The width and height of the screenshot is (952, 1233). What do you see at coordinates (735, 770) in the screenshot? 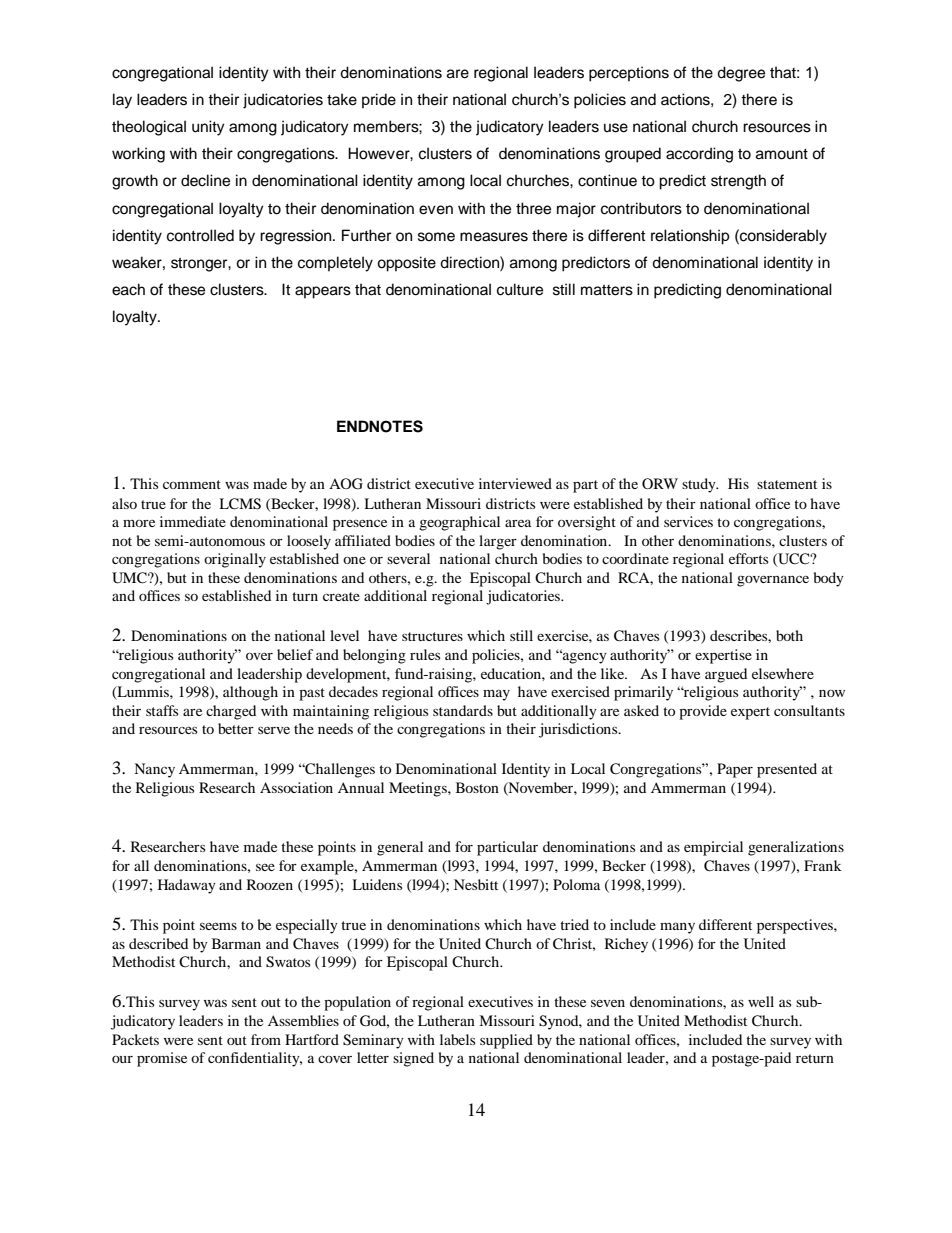
I see `Paper` at bounding box center [735, 770].
